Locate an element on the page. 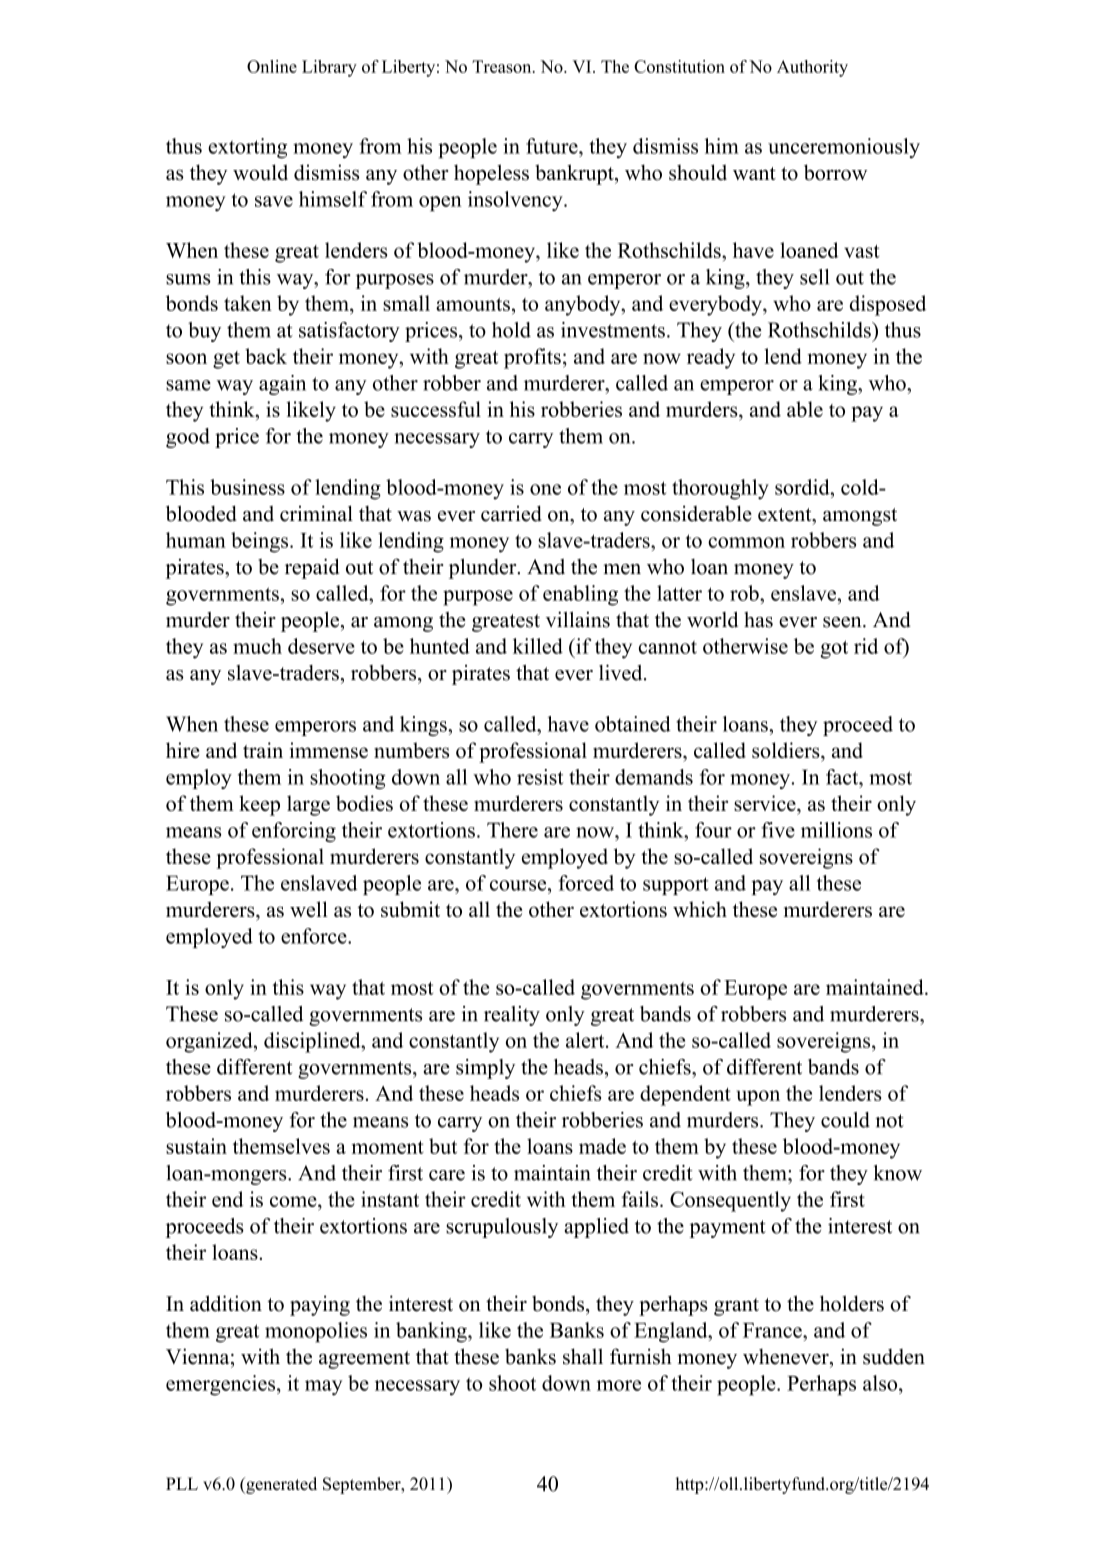 The image size is (1095, 1550). carried is located at coordinates (511, 513).
